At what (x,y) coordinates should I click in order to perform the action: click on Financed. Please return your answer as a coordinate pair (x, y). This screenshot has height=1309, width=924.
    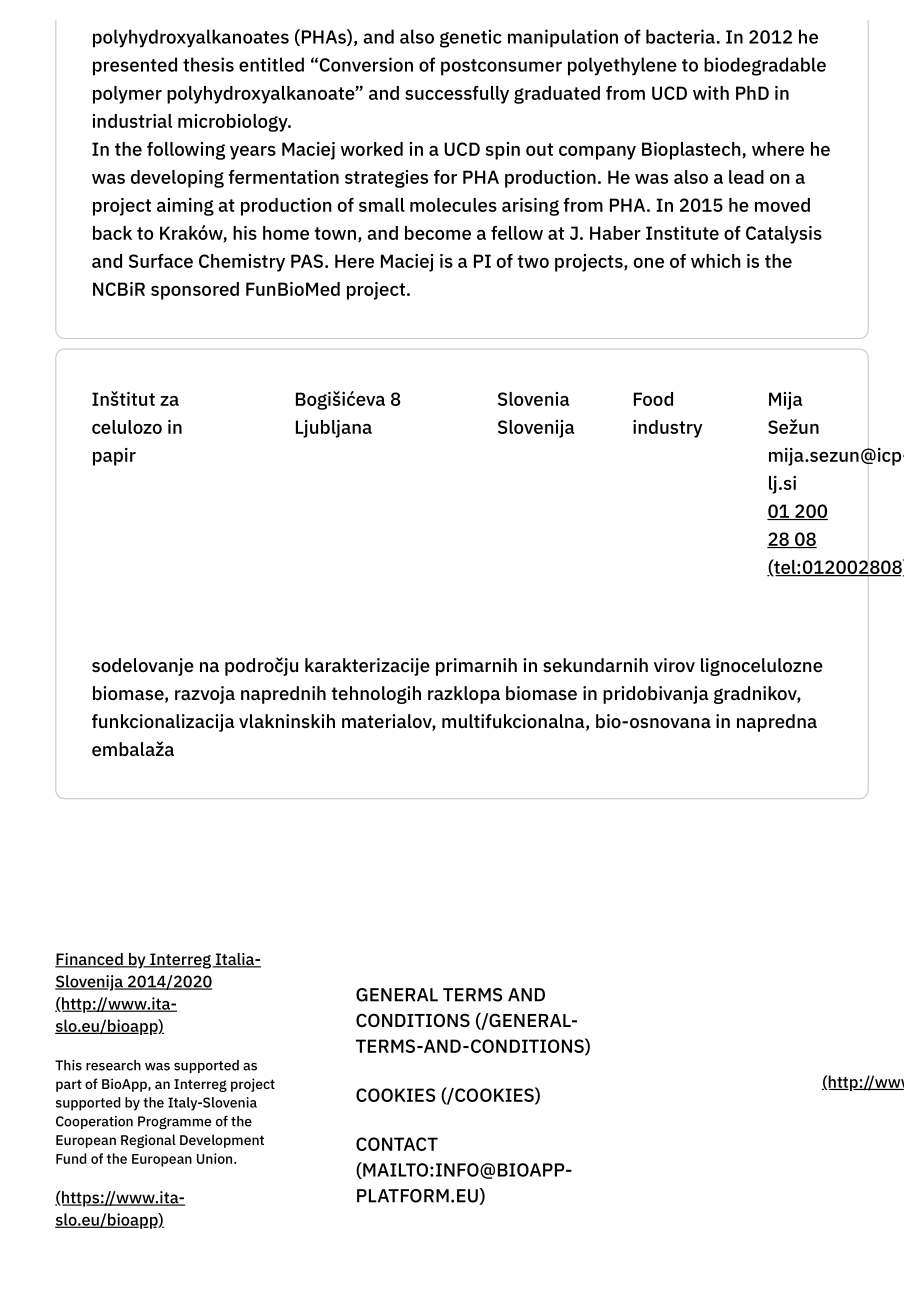
    Looking at the image, I should click on (90, 960).
